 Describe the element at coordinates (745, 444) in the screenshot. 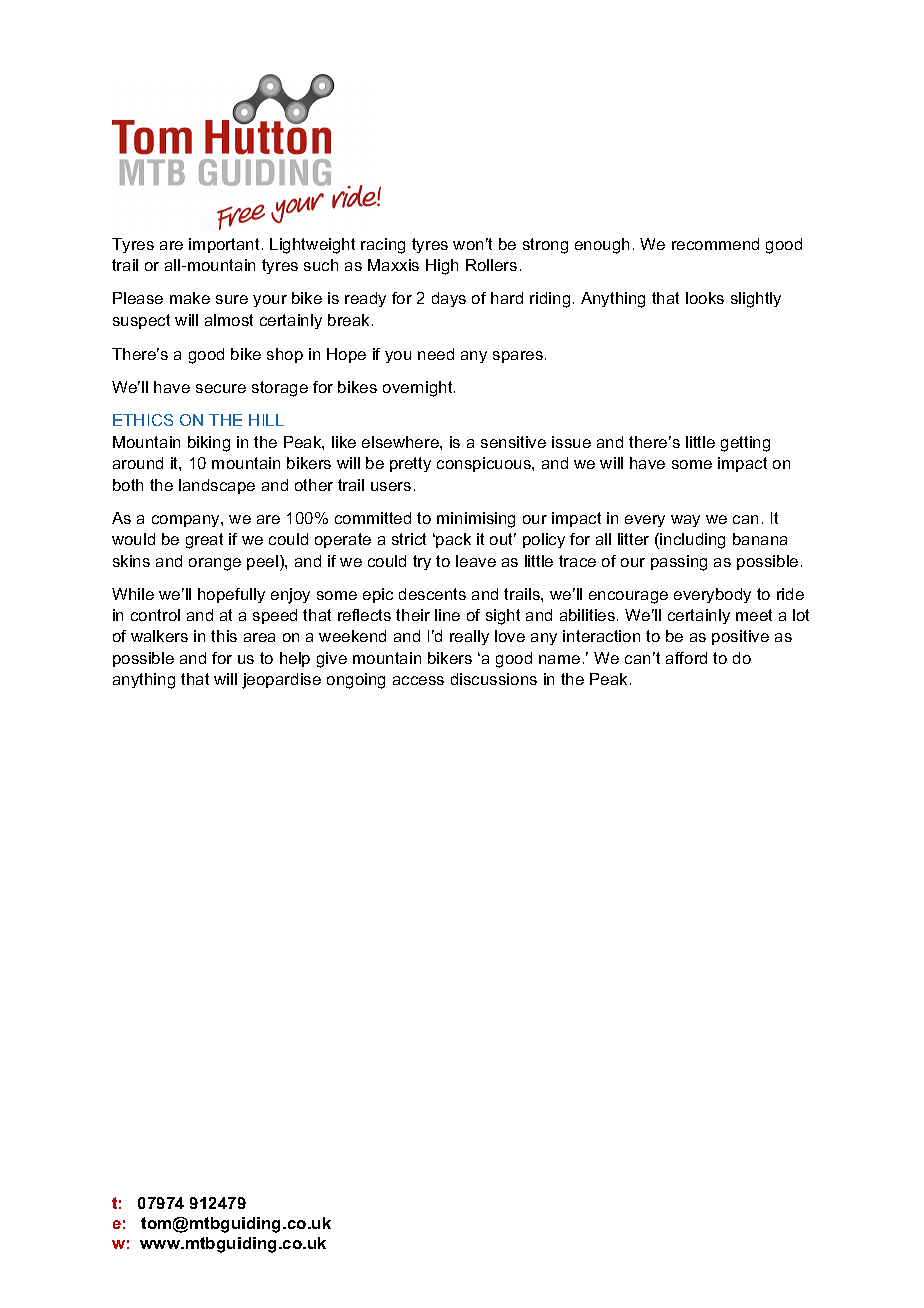

I see `getting` at that location.
